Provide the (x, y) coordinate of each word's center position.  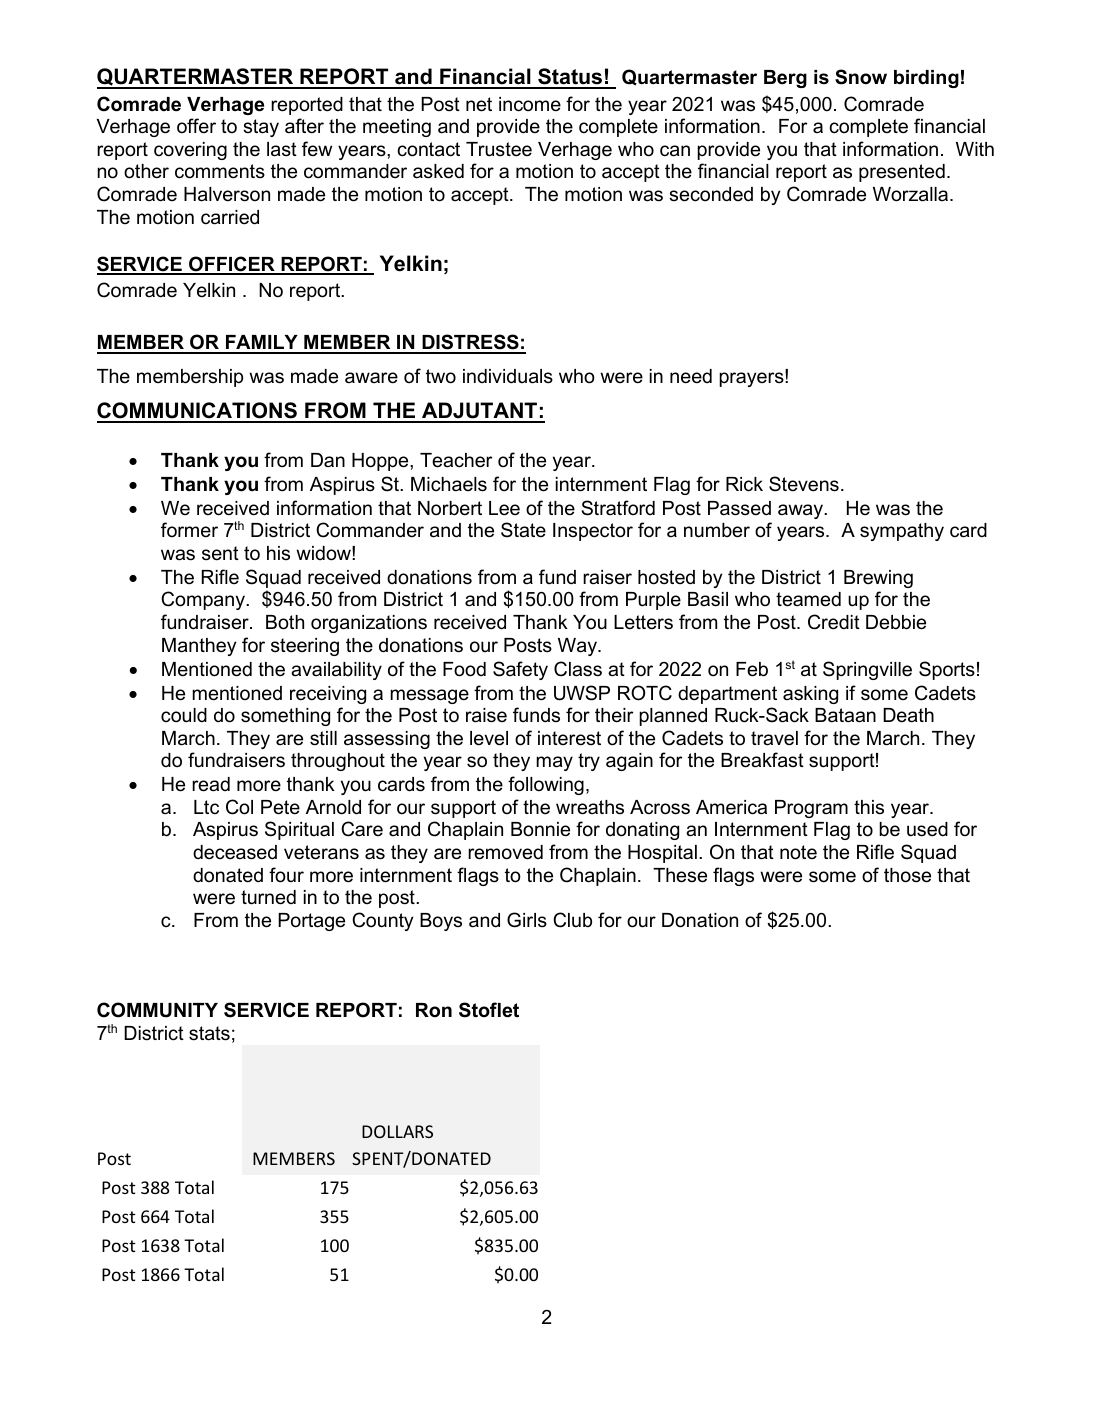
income (530, 104)
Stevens (804, 484)
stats (209, 1033)
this (869, 807)
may (554, 763)
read (211, 784)
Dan (328, 460)
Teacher (456, 460)
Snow (861, 77)
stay (261, 128)
